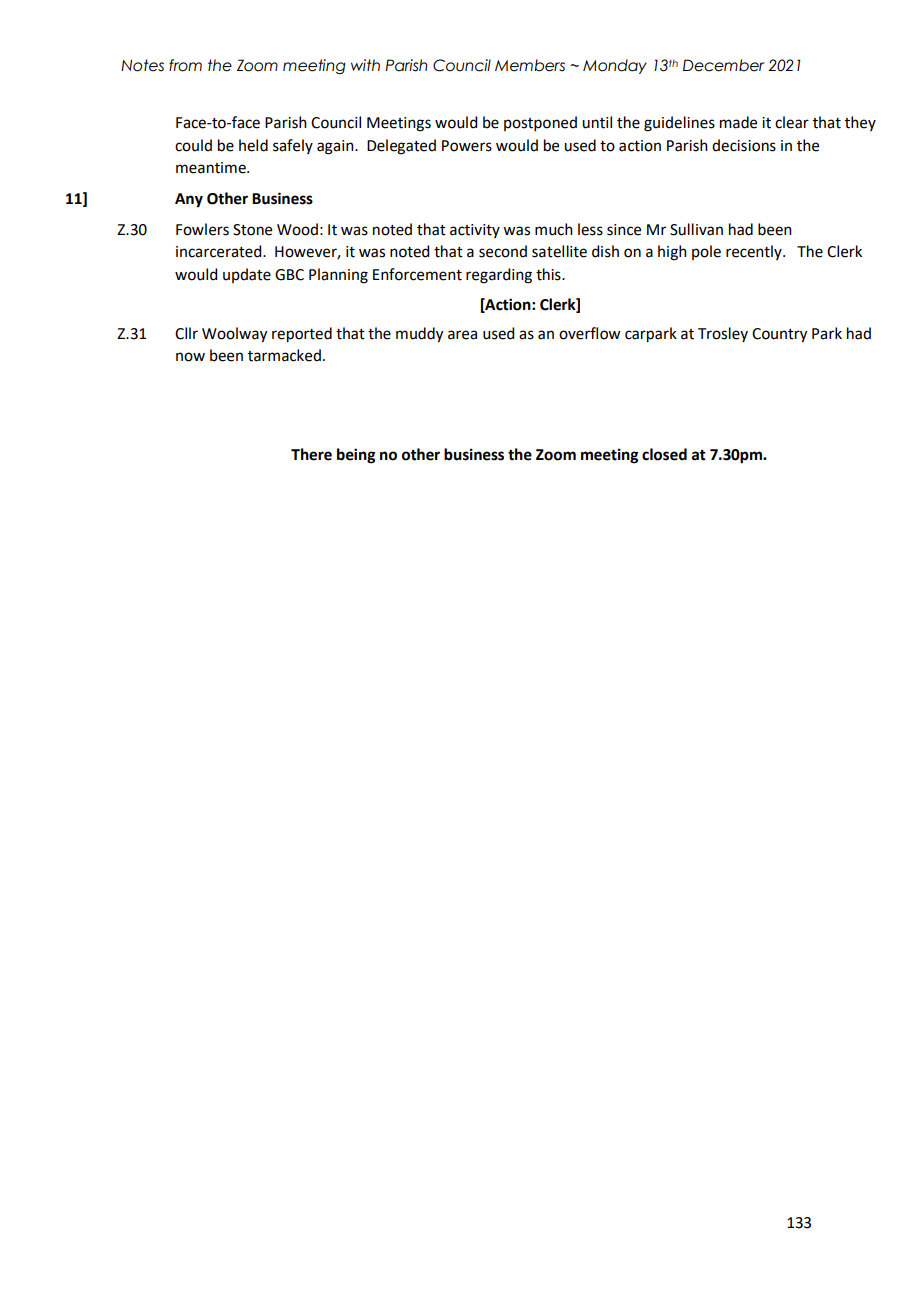  Describe the element at coordinates (475, 231) in the page. I see `activity` at that location.
